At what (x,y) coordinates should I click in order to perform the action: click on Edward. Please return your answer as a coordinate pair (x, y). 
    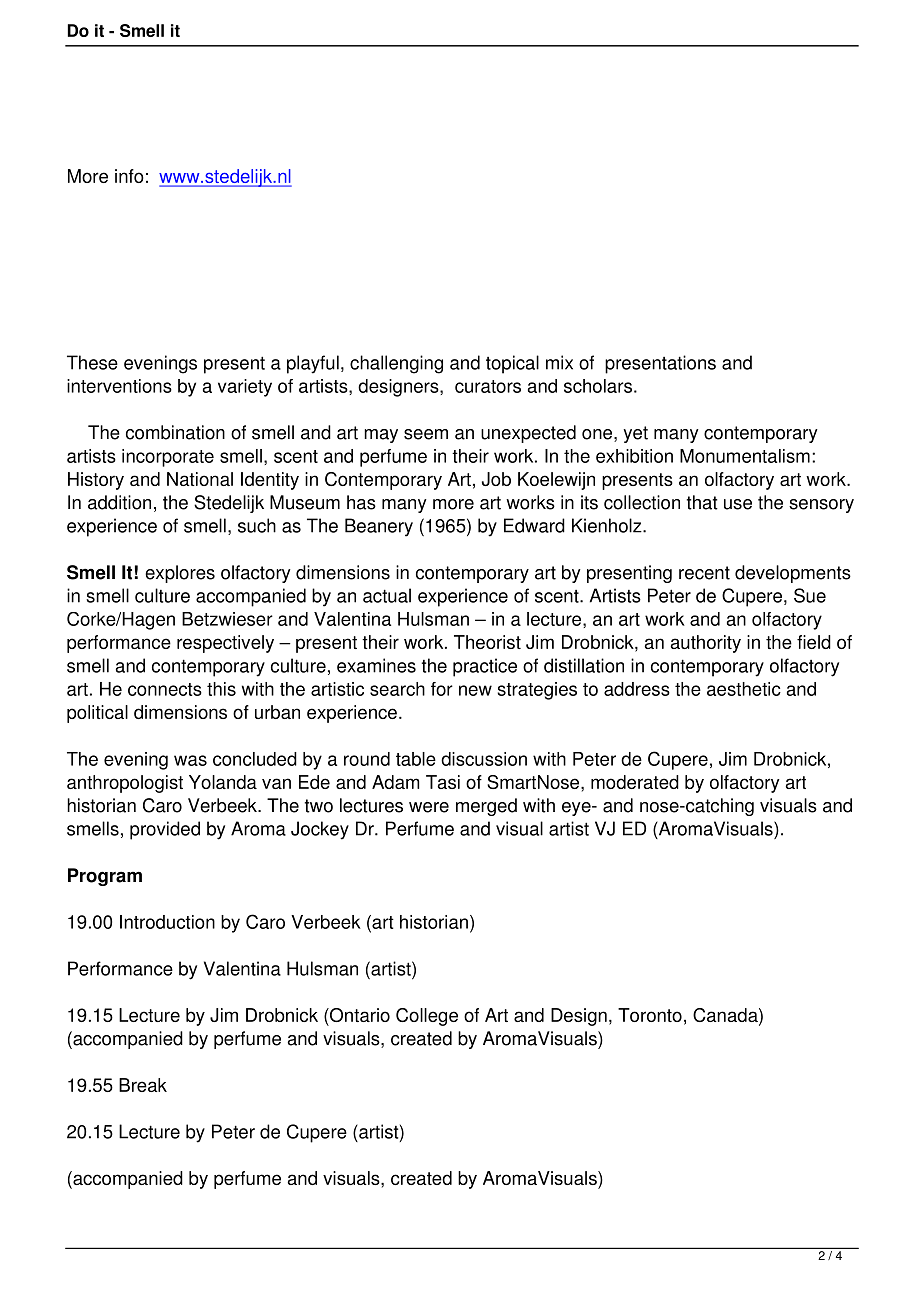
    Looking at the image, I should click on (534, 525).
